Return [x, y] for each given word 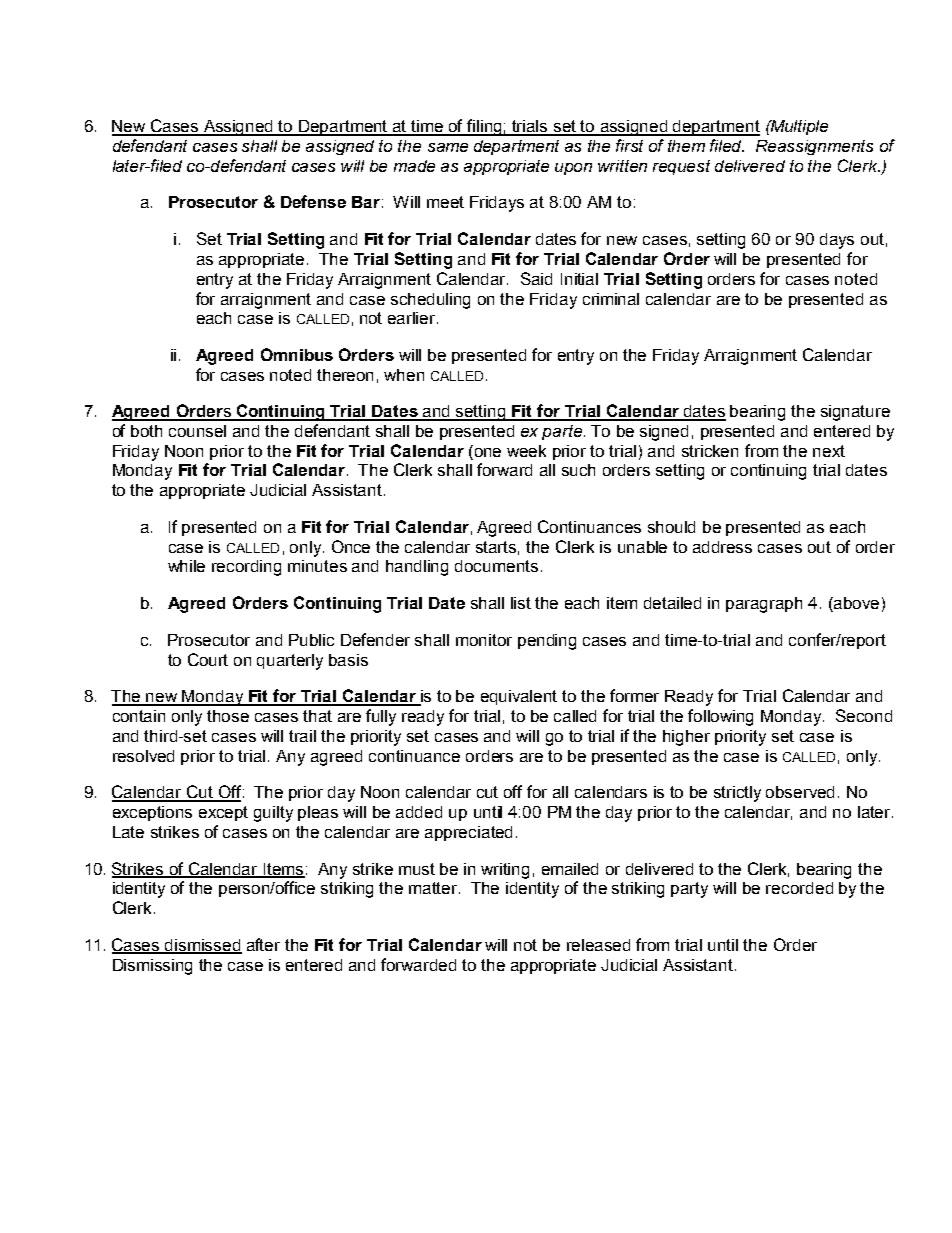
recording [246, 568]
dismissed [202, 946]
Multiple [798, 127]
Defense [313, 201]
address [722, 547]
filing [484, 127]
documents [496, 566]
